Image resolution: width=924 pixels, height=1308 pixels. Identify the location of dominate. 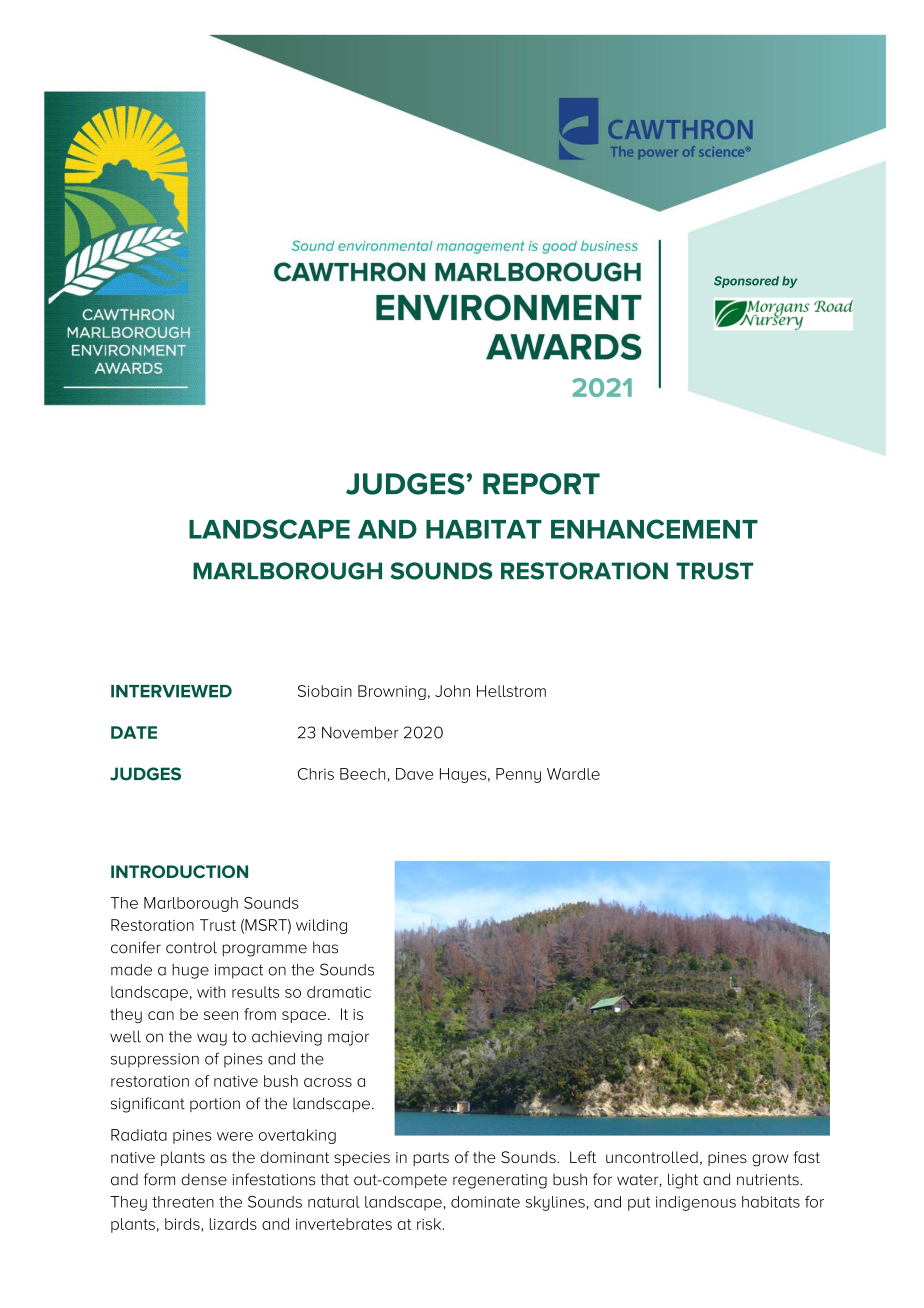
(485, 1202).
